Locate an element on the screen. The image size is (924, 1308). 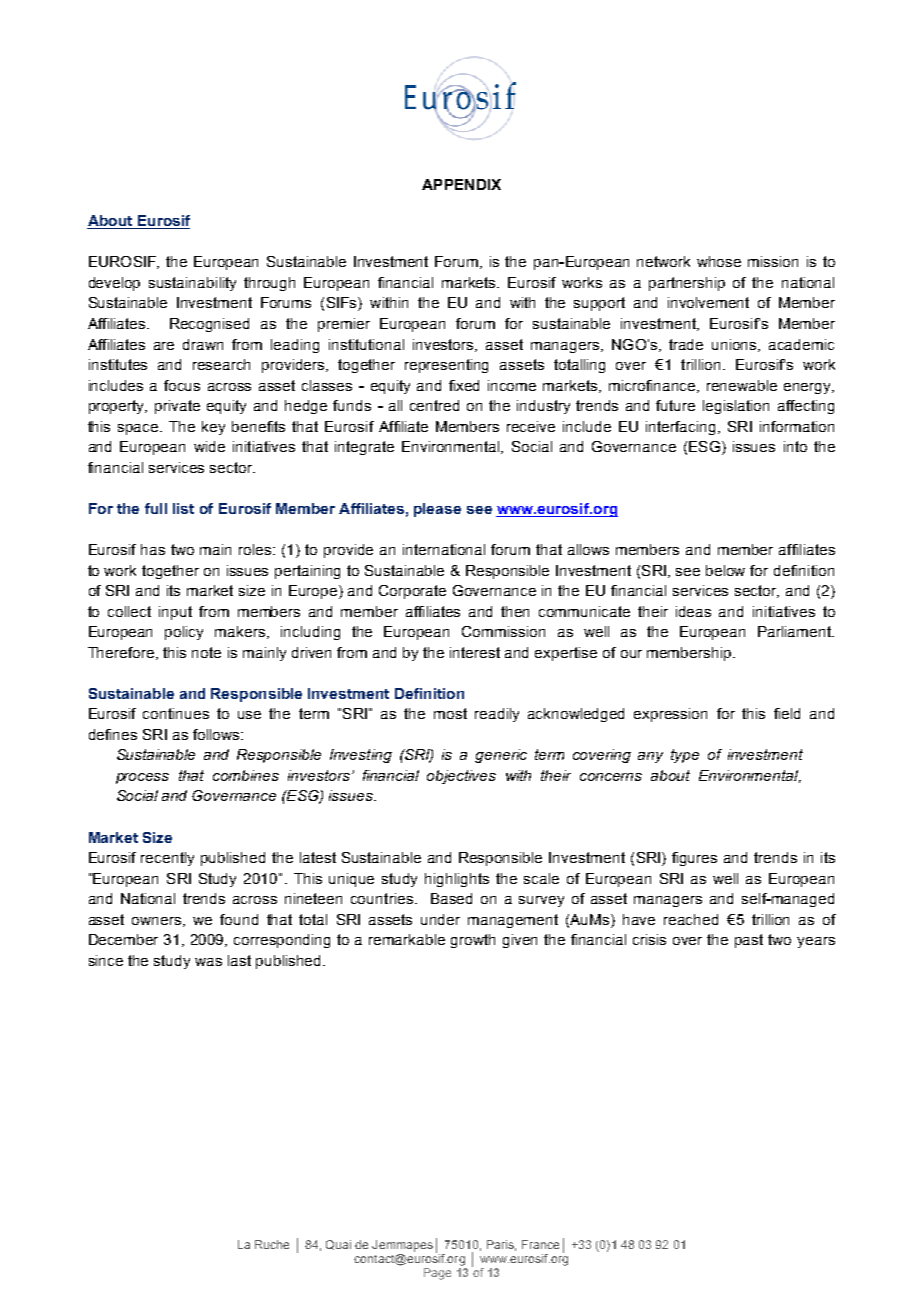
France is located at coordinates (540, 1244).
